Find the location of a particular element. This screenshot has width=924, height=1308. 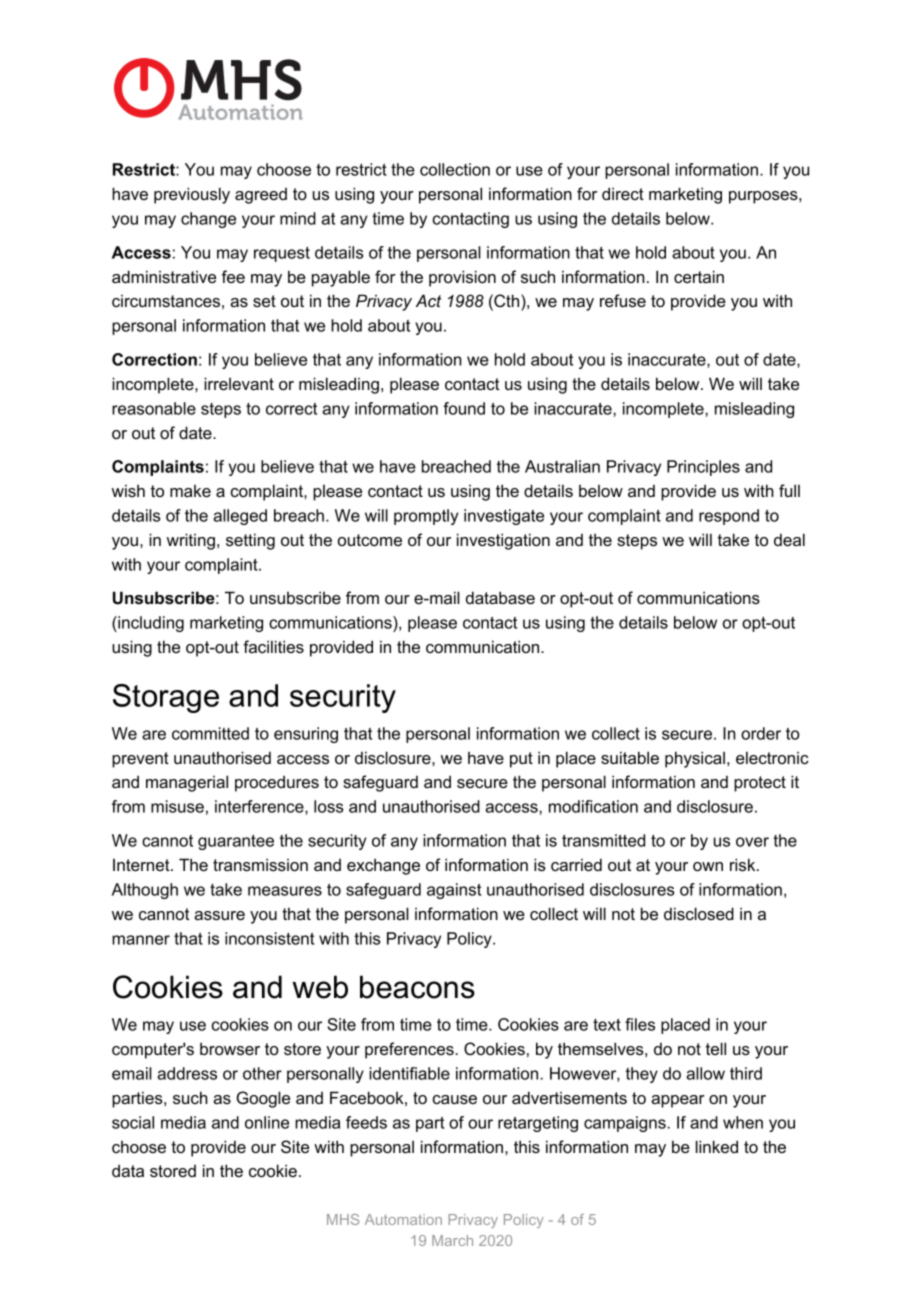

previously is located at coordinates (192, 195).
